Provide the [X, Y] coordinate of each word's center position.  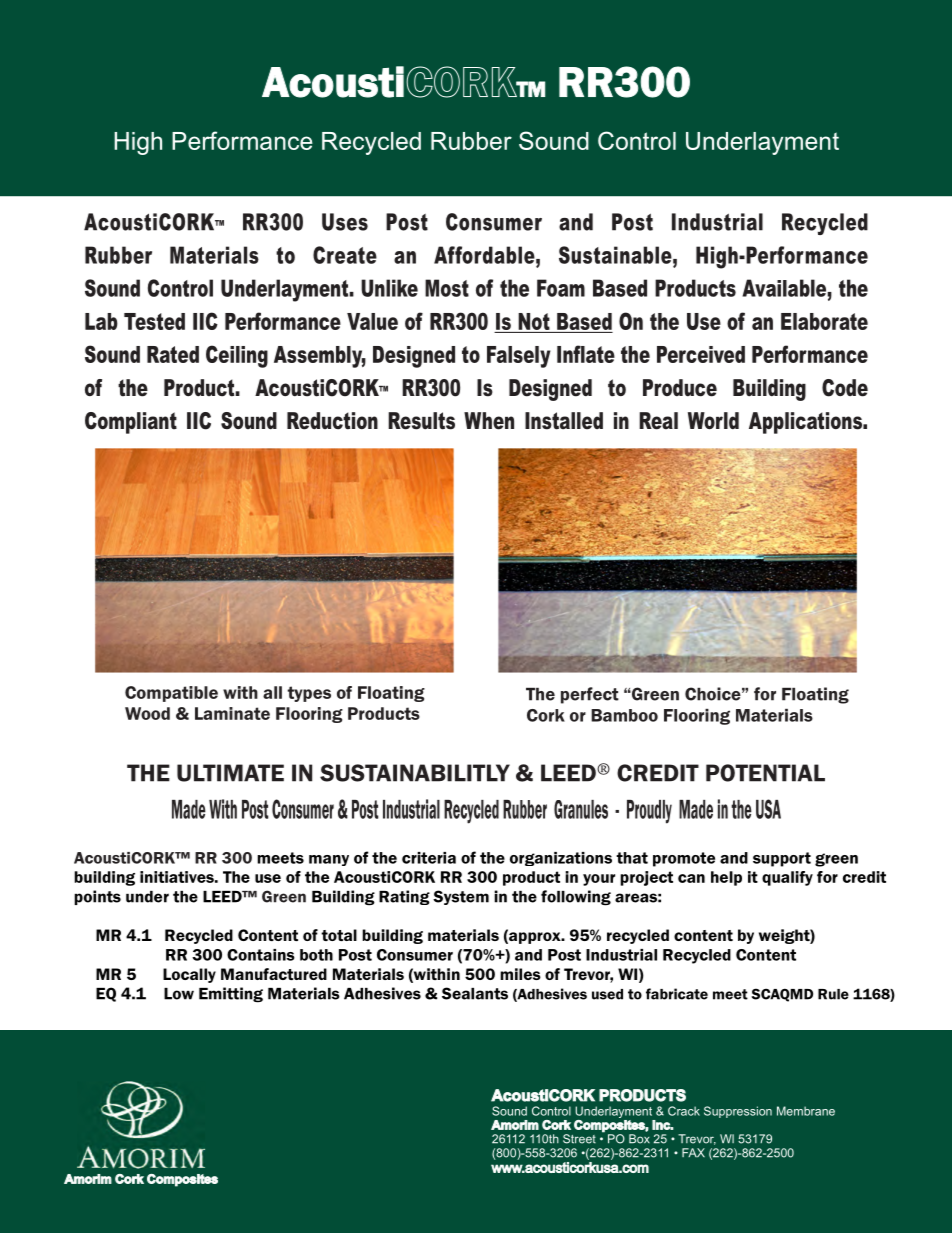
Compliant [131, 423]
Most [447, 288]
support [782, 859]
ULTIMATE [230, 773]
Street [579, 1139]
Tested [154, 321]
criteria [429, 858]
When [489, 421]
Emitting [231, 995]
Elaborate [824, 321]
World [713, 421]
